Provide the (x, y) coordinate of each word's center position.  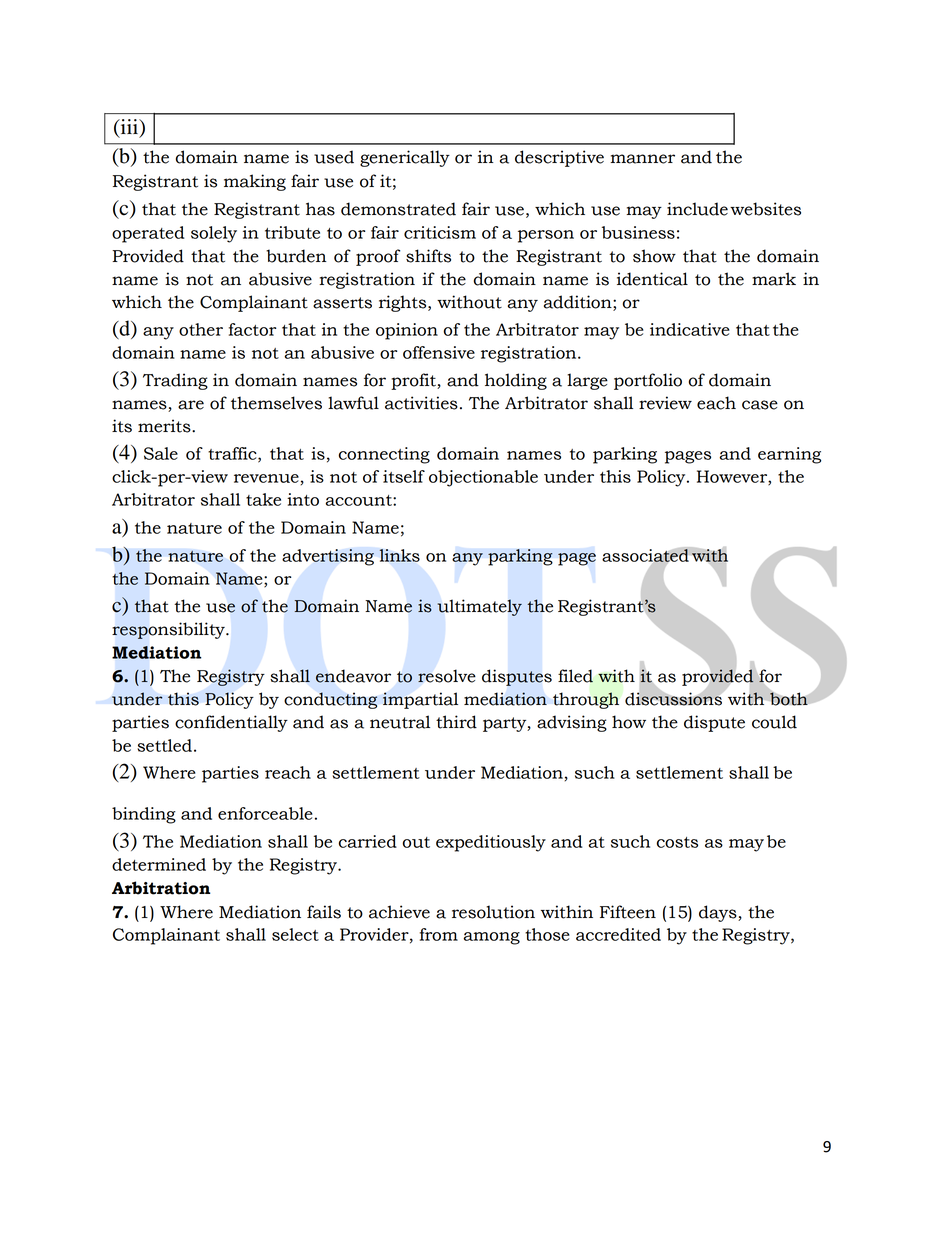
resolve (447, 676)
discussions (674, 698)
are (191, 405)
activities (421, 403)
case (760, 405)
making (255, 182)
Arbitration (161, 888)
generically (405, 158)
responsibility (169, 630)
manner (642, 159)
